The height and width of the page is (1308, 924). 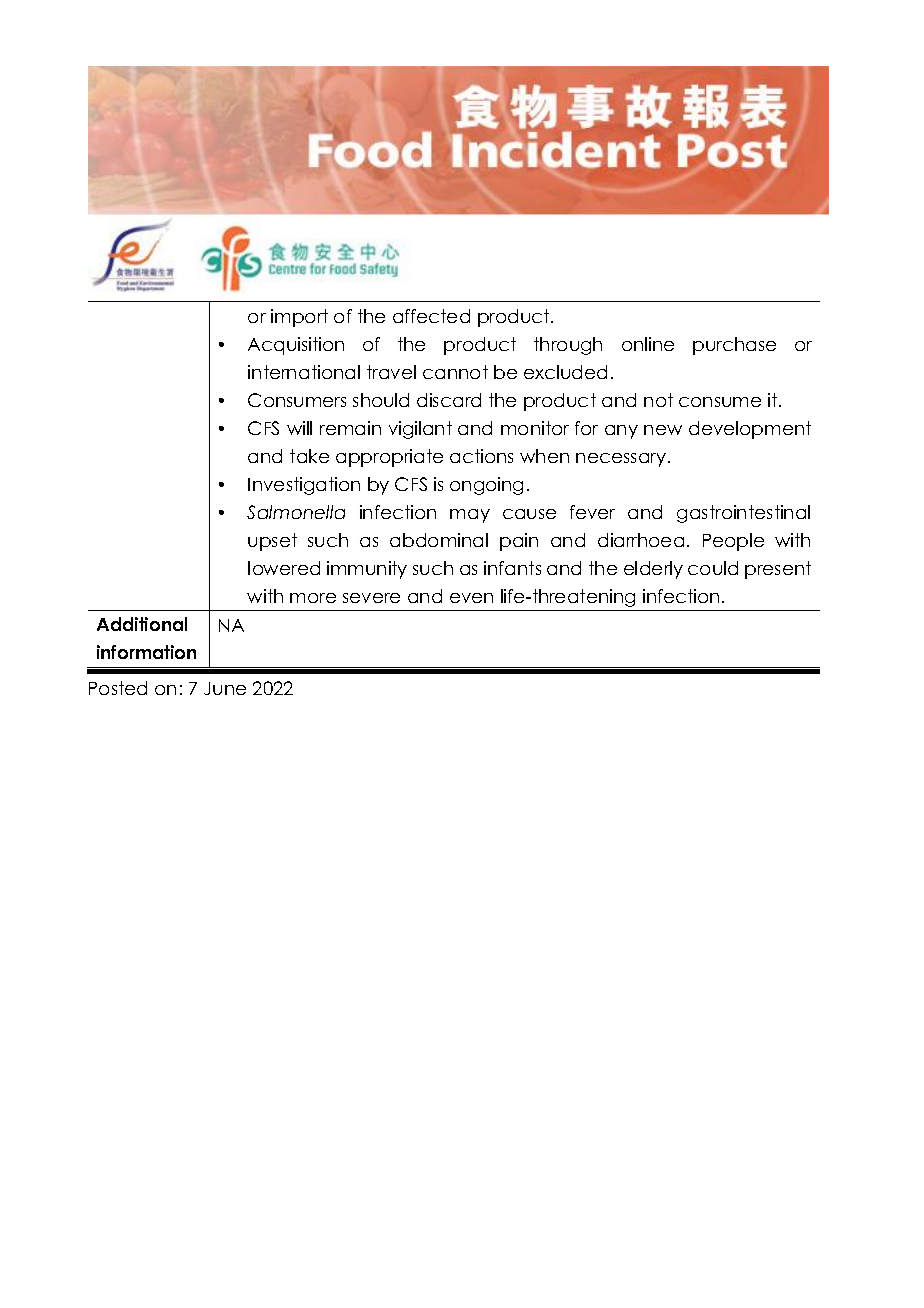 I want to click on import, so click(x=299, y=318).
